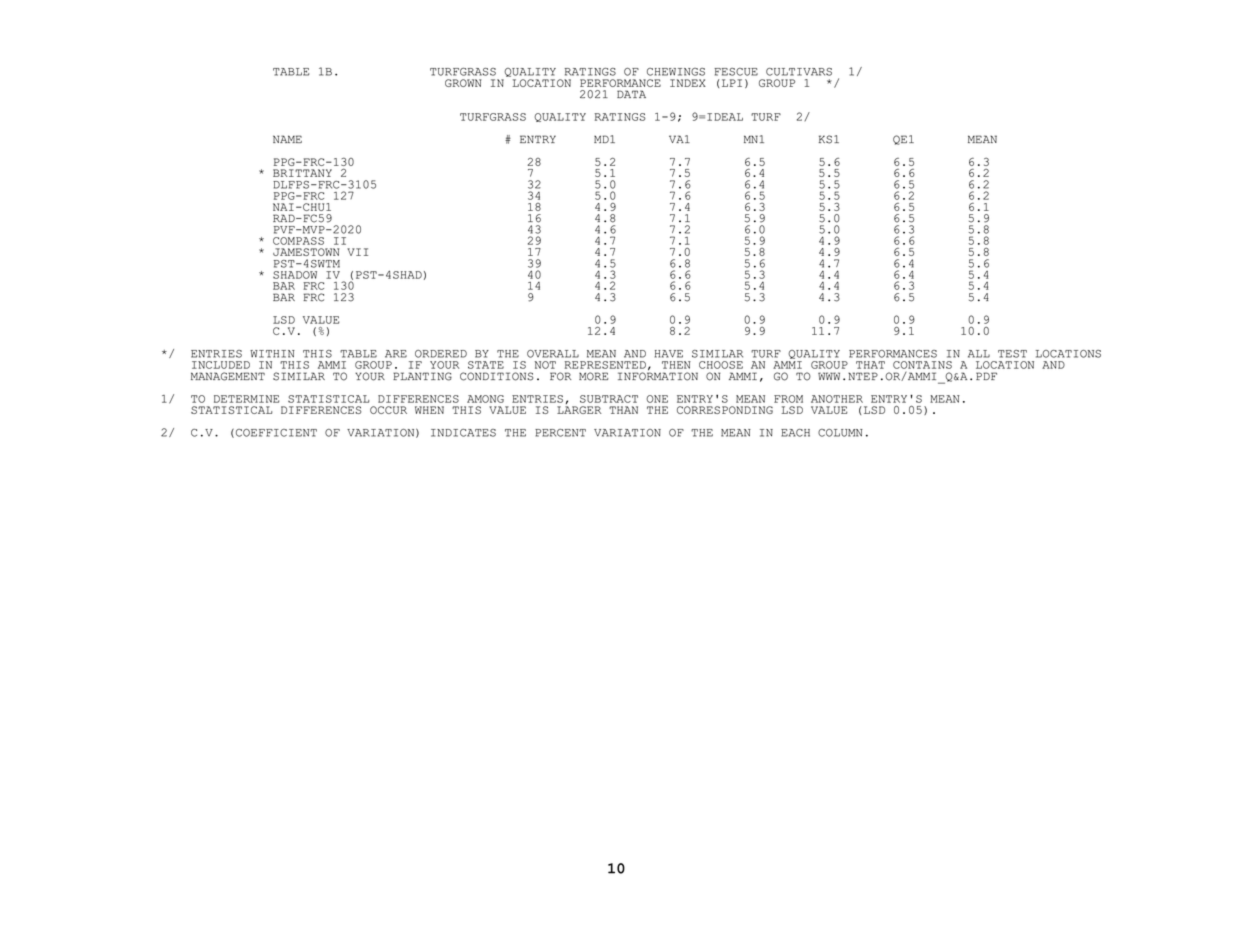 The height and width of the screenshot is (952, 1233). What do you see at coordinates (799, 72) in the screenshot?
I see `CULTIVARS` at bounding box center [799, 72].
